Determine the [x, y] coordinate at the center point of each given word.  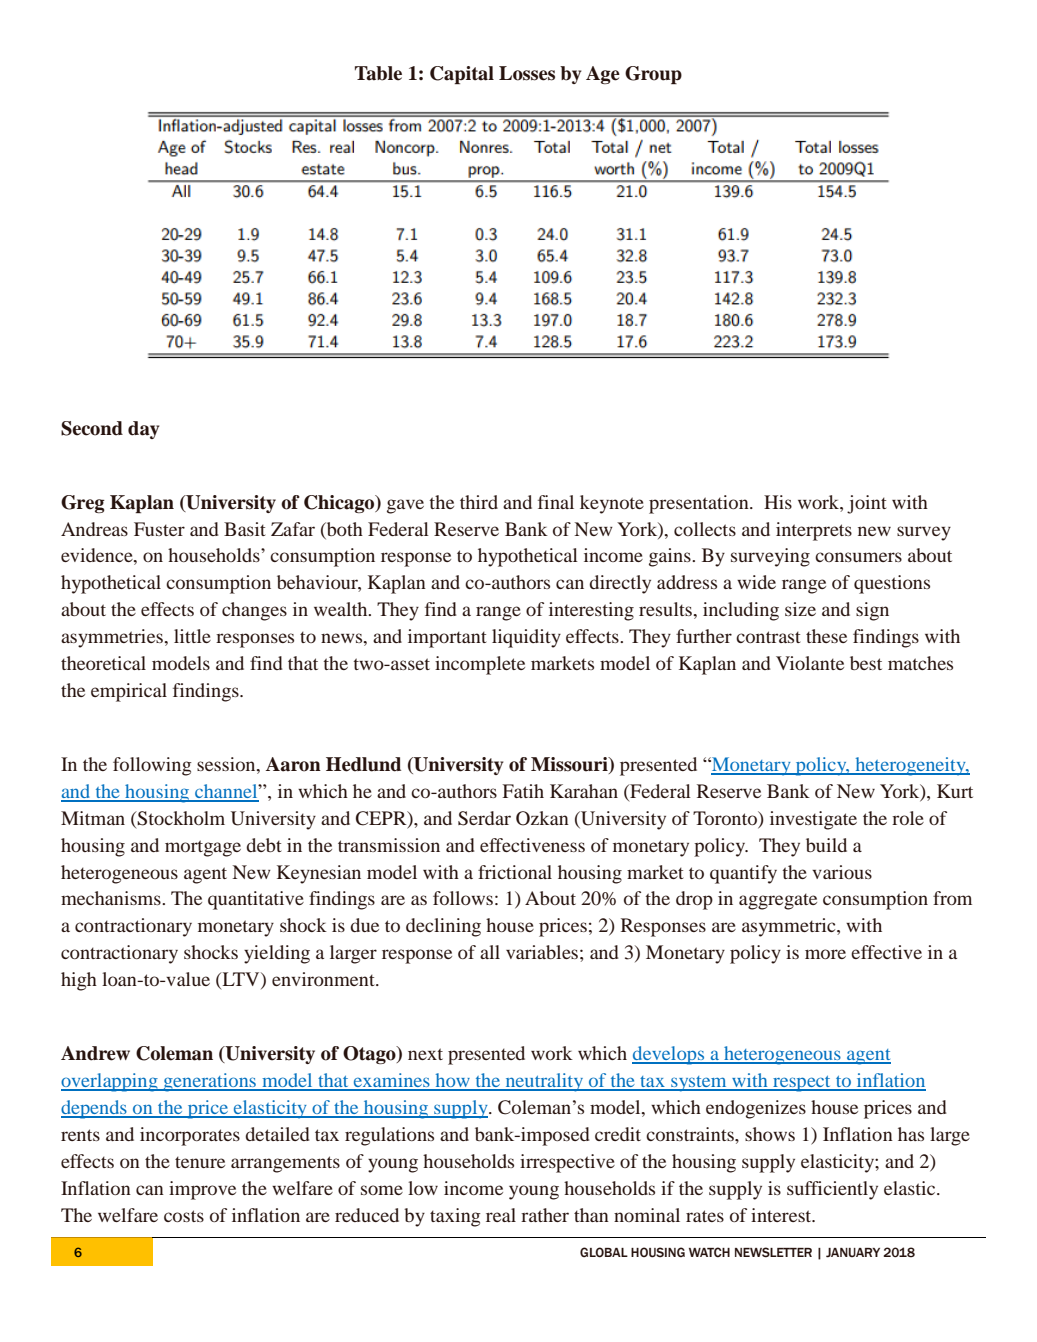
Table [378, 73]
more [825, 954]
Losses [527, 73]
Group [653, 75]
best [866, 663]
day [144, 430]
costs [184, 1216]
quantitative [256, 900]
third [479, 502]
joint [867, 504]
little [192, 636]
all [490, 952]
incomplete [480, 665]
